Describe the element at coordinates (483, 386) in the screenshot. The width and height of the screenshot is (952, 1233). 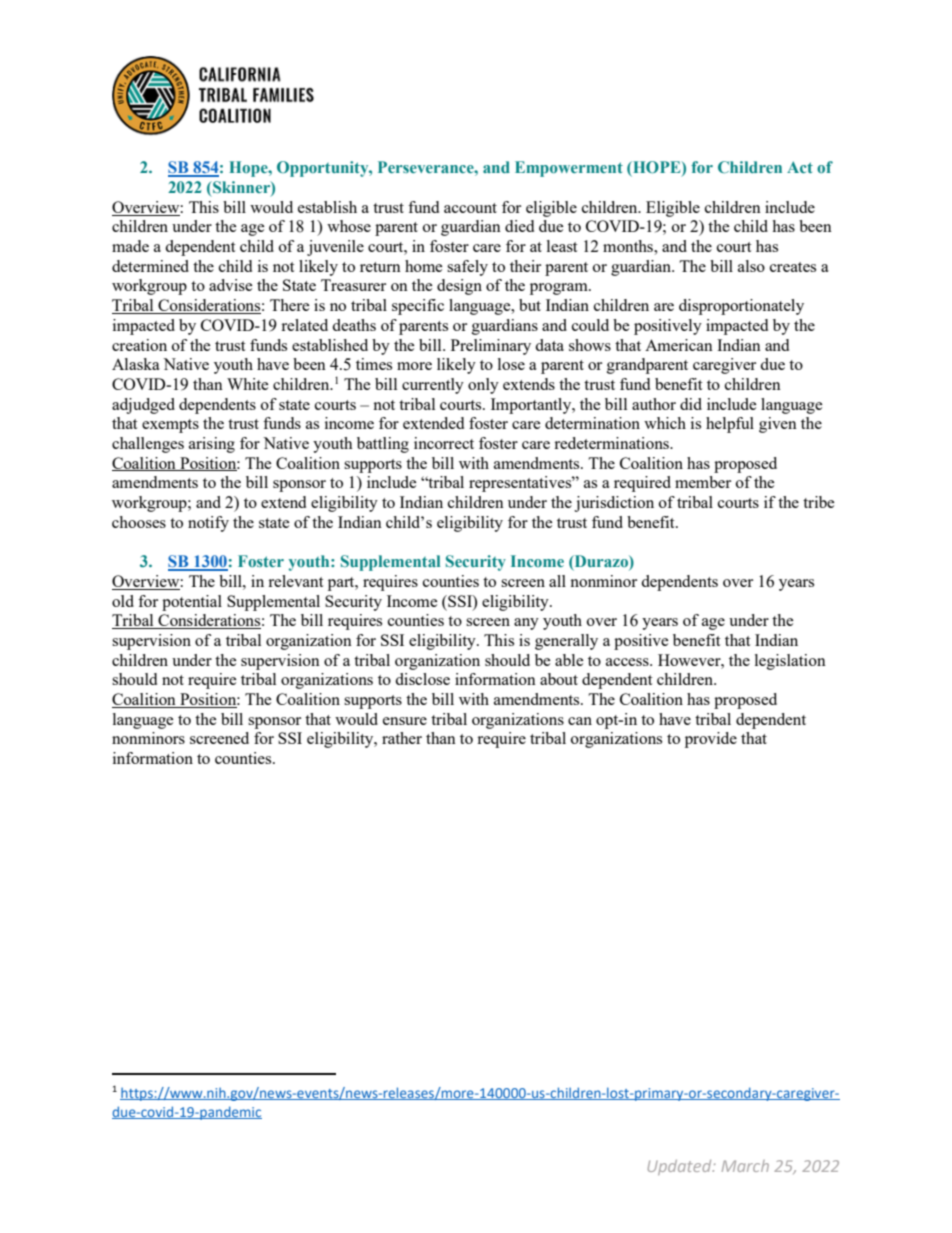
I see `only` at that location.
